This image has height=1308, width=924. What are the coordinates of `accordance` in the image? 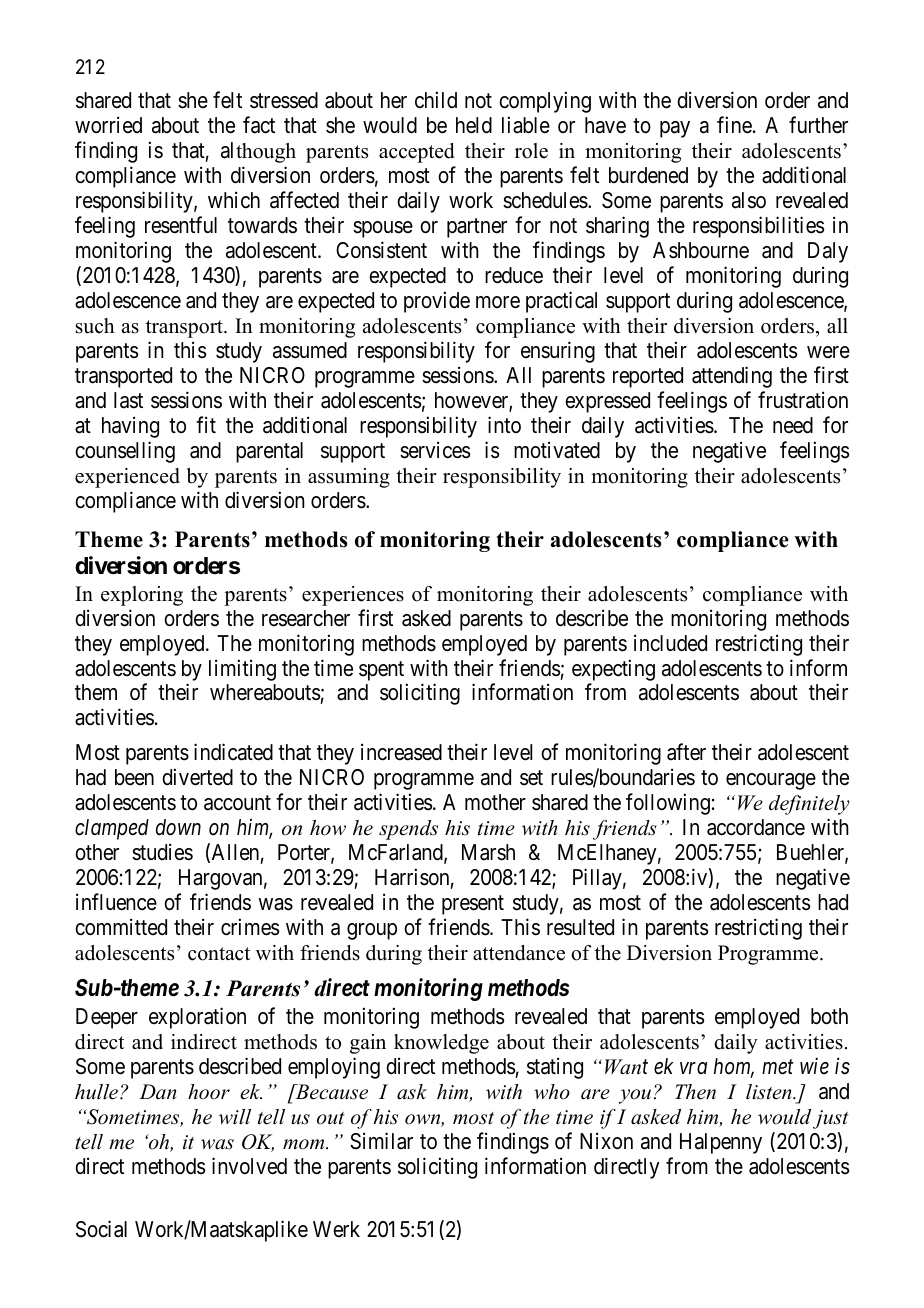 It's located at (756, 827).
